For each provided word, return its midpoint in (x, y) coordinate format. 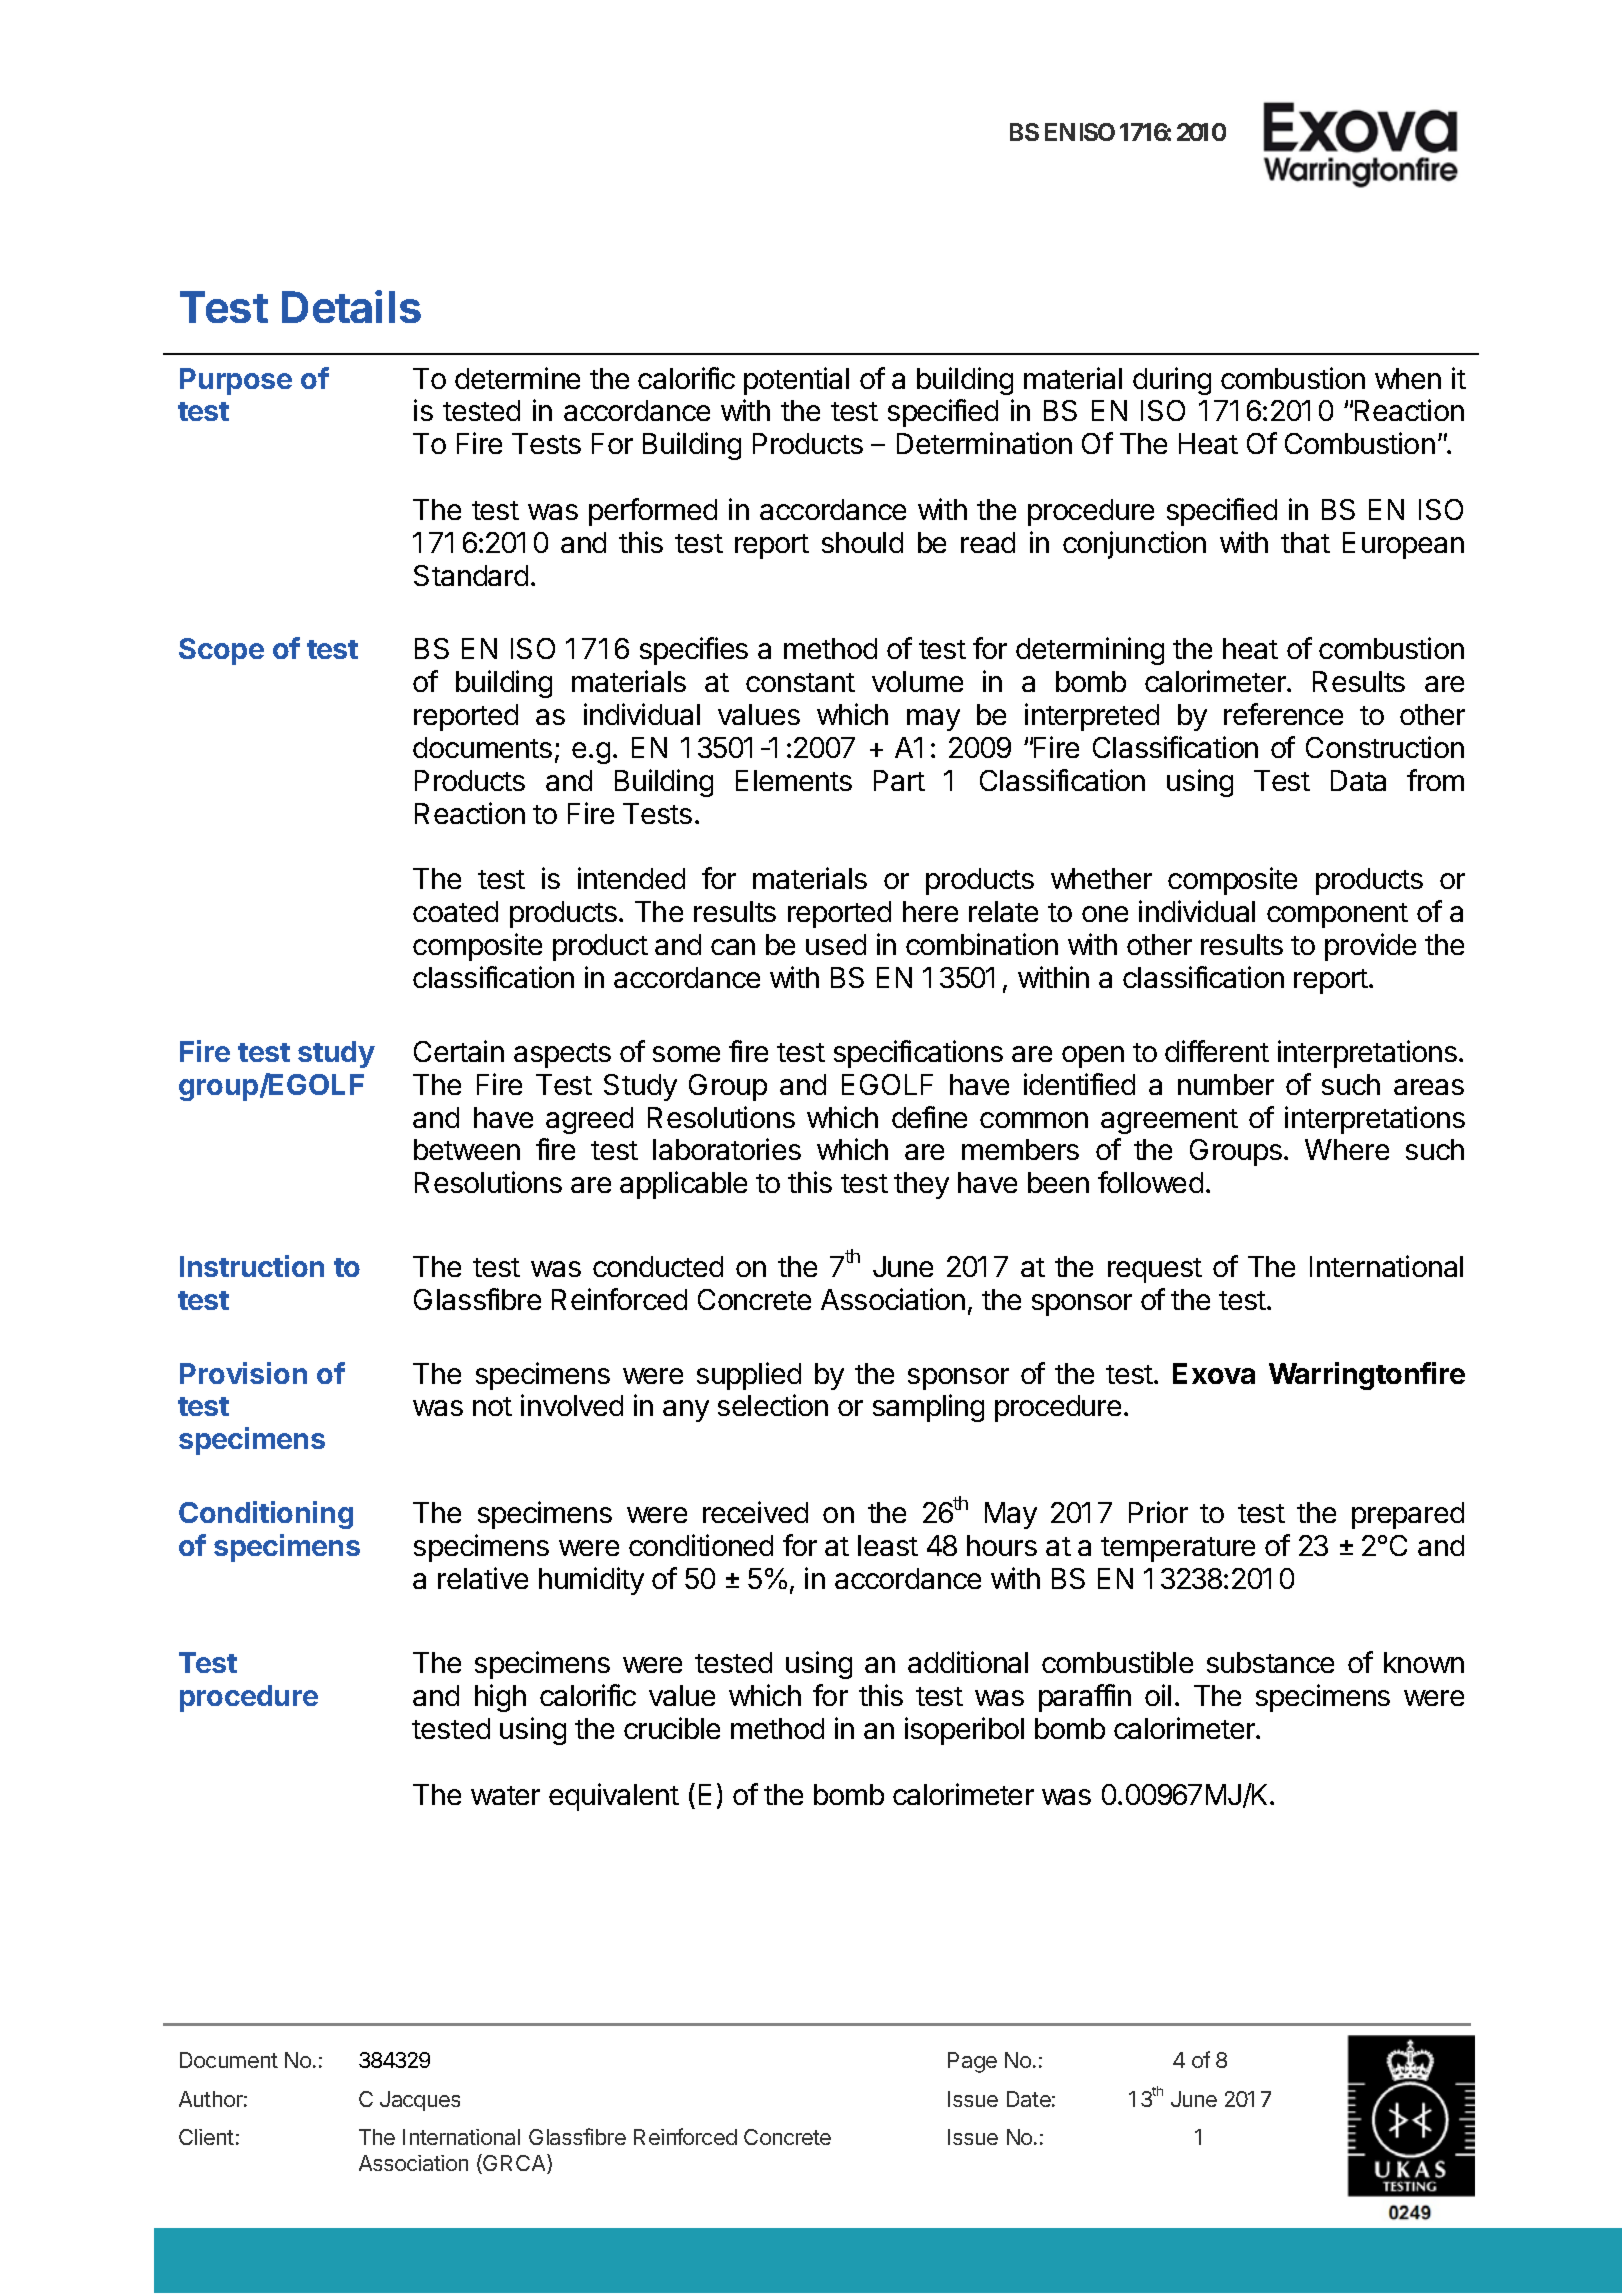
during (1172, 381)
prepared (1408, 1515)
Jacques (420, 2101)
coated (455, 911)
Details (351, 306)
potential (796, 381)
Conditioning (266, 1515)
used (836, 944)
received (755, 1512)
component (1337, 915)
